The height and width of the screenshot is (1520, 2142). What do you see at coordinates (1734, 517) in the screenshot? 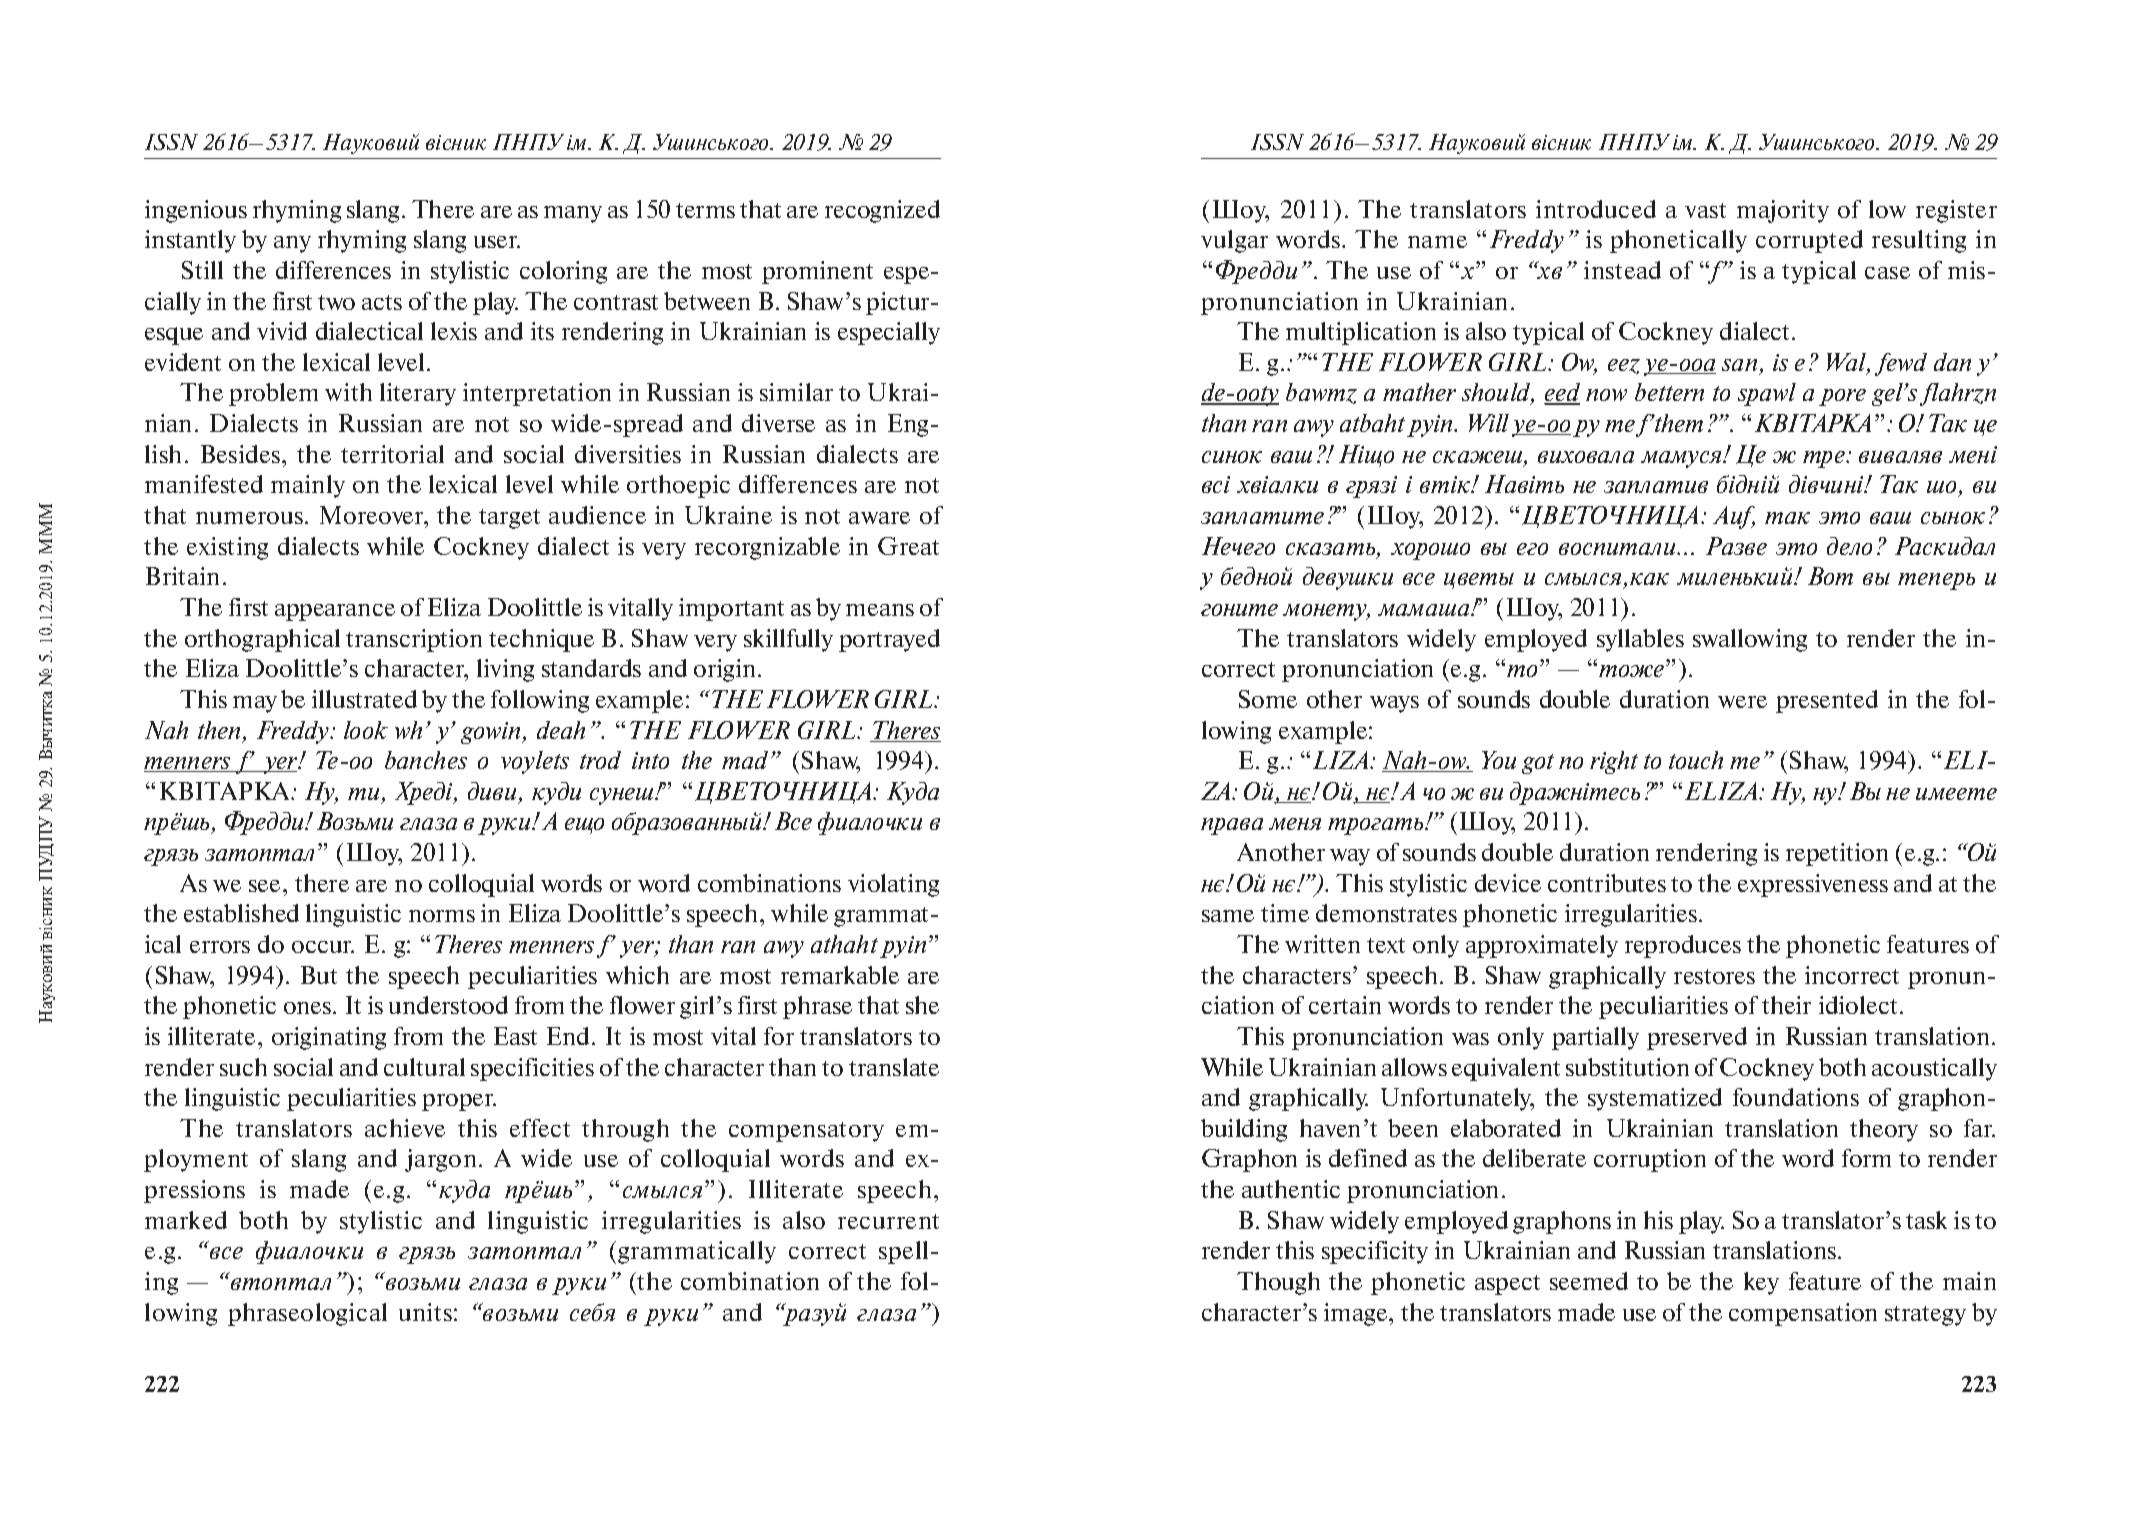
I see `Auf` at bounding box center [1734, 517].
